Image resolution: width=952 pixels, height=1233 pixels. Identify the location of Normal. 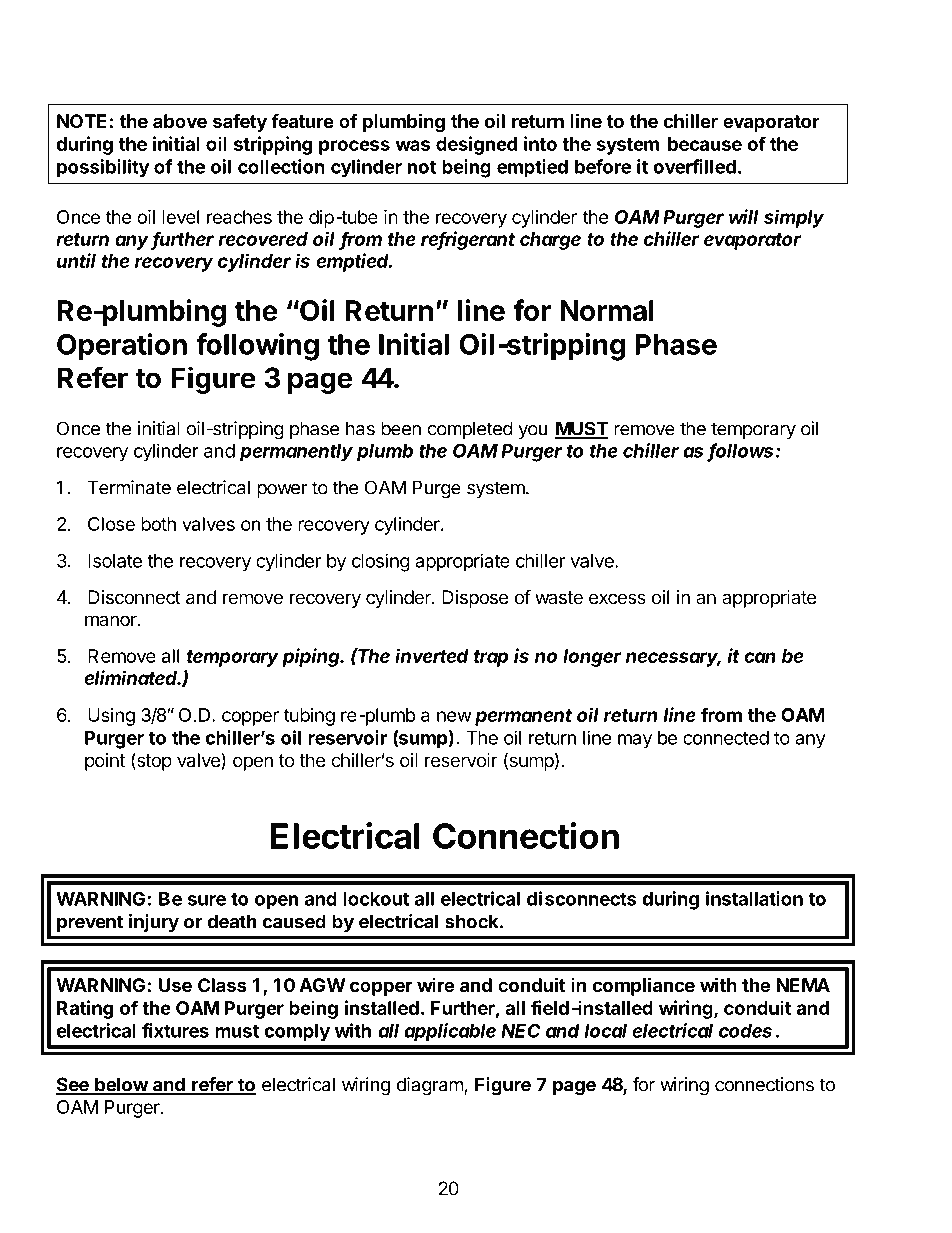
(607, 310).
